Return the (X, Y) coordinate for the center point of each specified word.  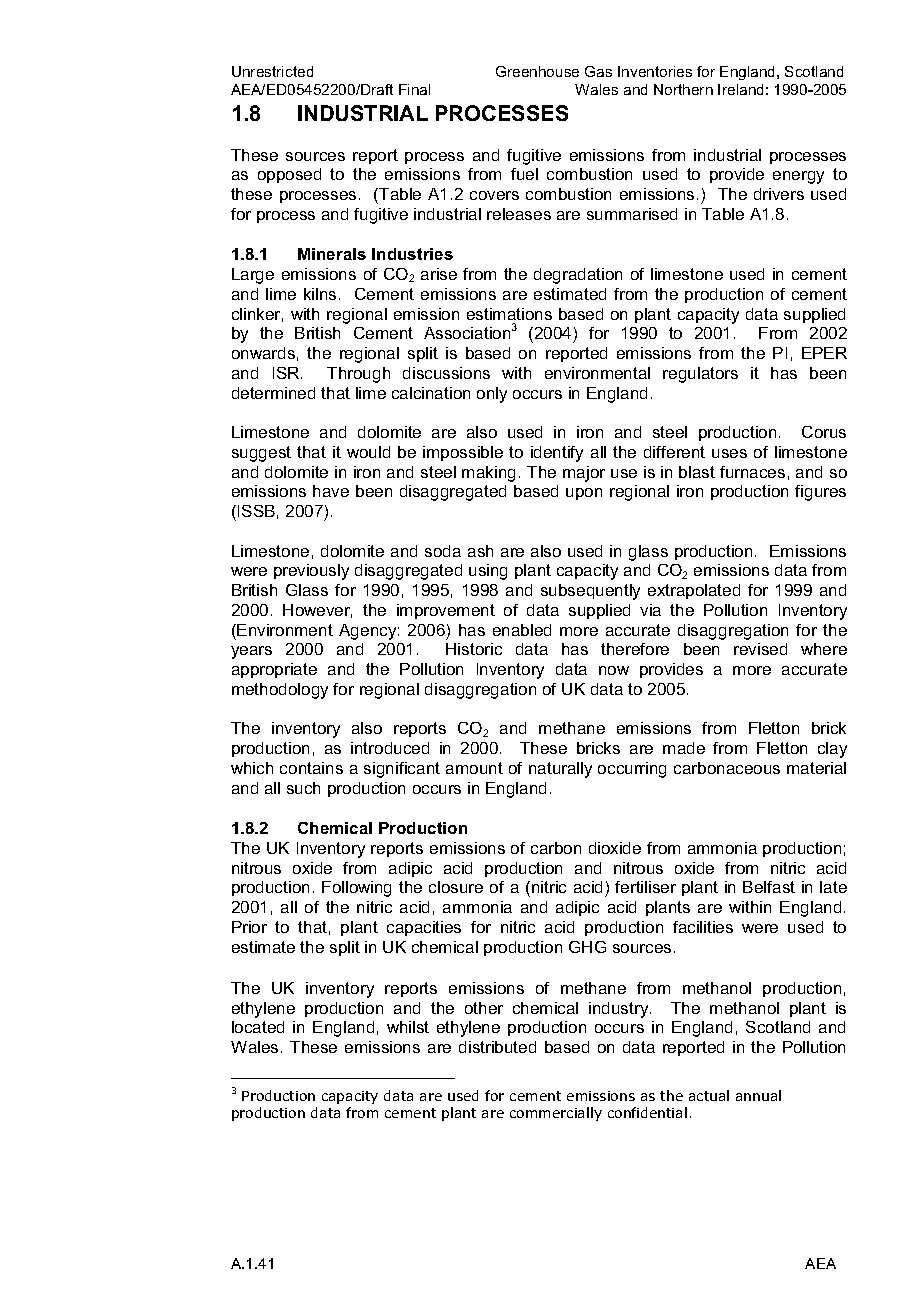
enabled (522, 630)
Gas (598, 71)
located (258, 1027)
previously (311, 572)
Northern (683, 89)
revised (760, 649)
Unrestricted (272, 71)
